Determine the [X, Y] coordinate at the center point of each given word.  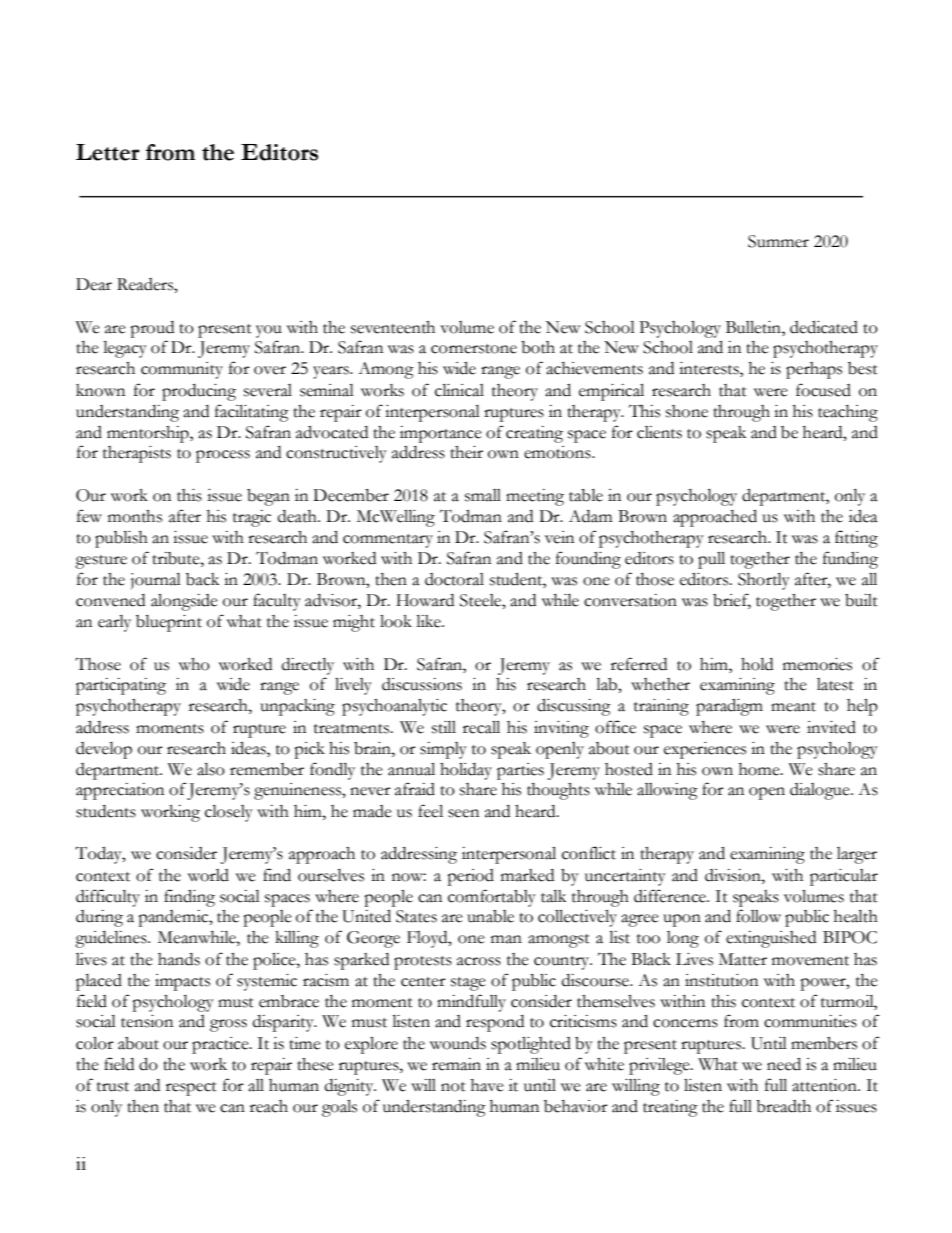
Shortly [764, 581]
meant [793, 707]
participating [121, 686]
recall [481, 727]
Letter [108, 152]
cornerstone [474, 349]
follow [758, 916]
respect [191, 1089]
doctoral [454, 579]
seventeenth [393, 327]
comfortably [492, 898]
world [208, 875]
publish [121, 539]
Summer [778, 241]
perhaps [814, 370]
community [182, 370]
